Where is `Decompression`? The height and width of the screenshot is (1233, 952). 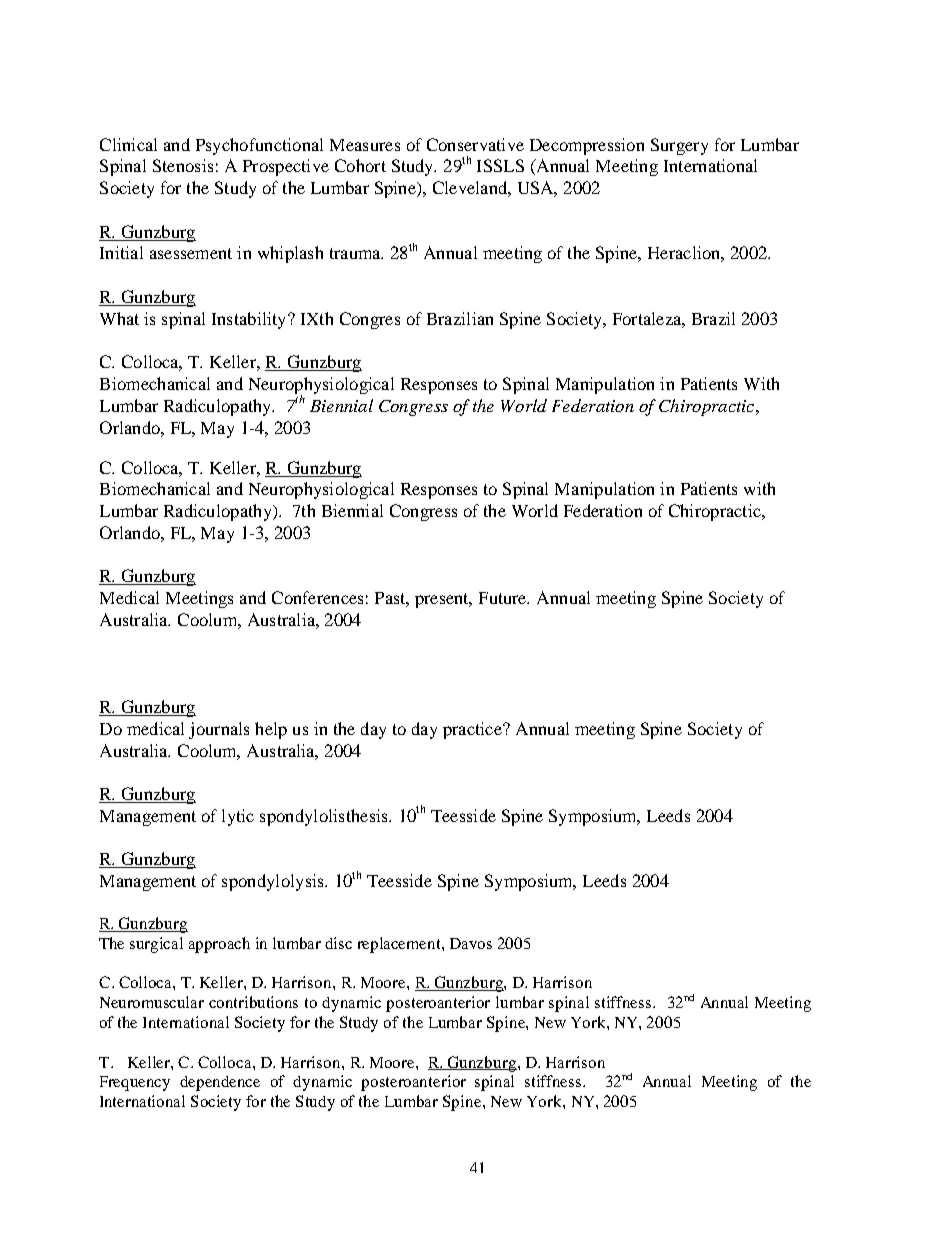
Decompression is located at coordinates (587, 146).
